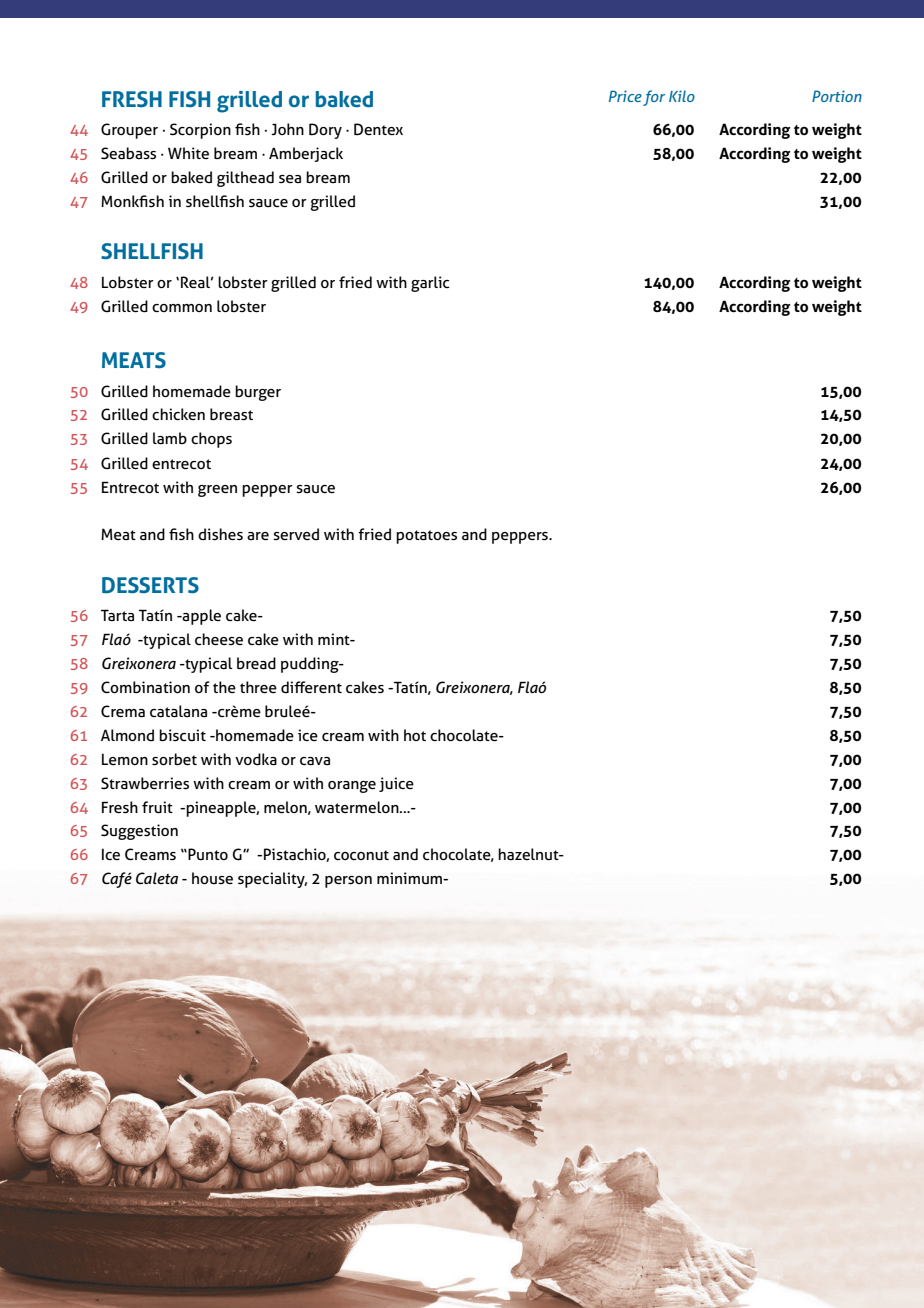 Image resolution: width=924 pixels, height=1308 pixels. What do you see at coordinates (396, 784) in the screenshot?
I see `juice` at bounding box center [396, 784].
